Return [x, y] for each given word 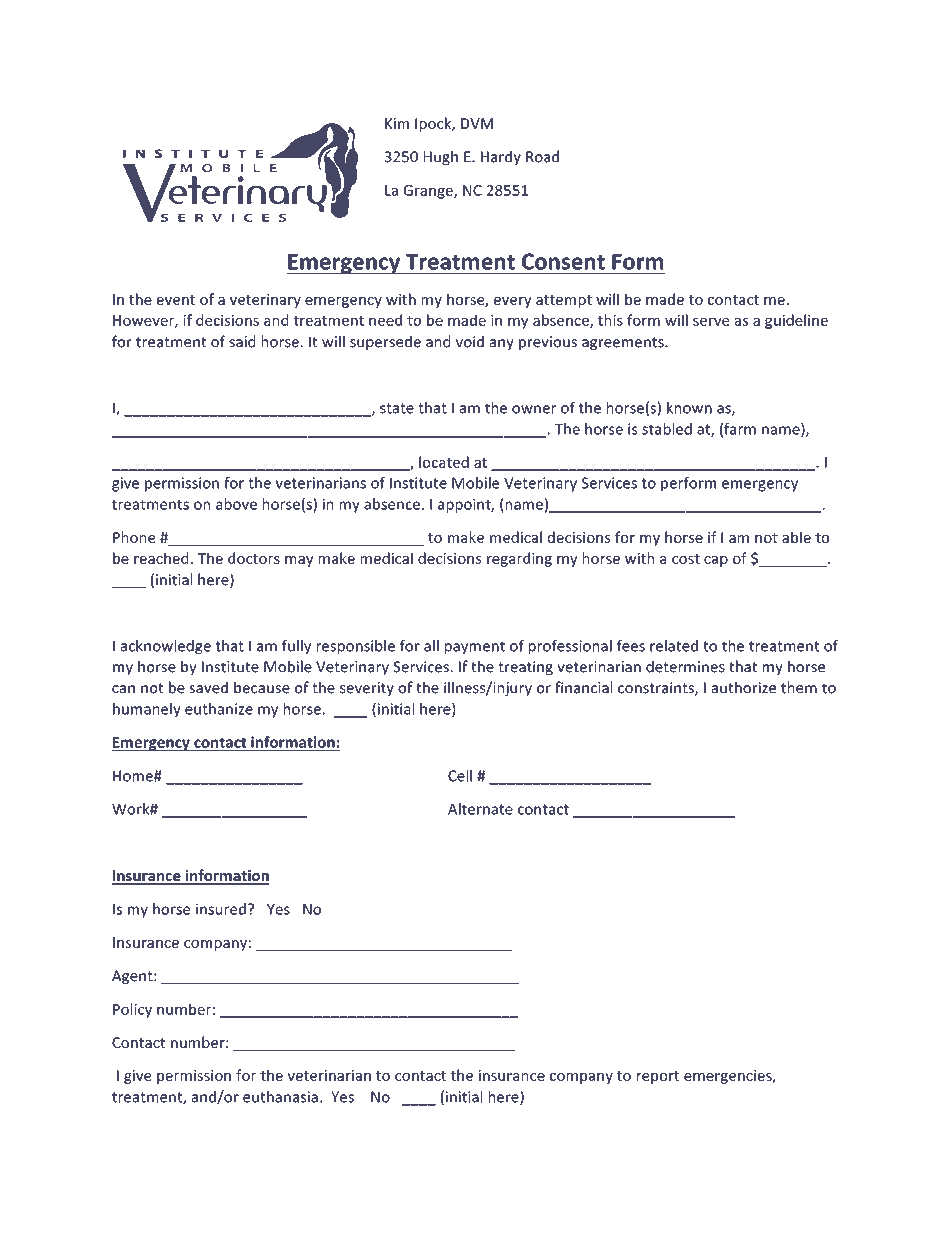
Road [542, 156]
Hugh [441, 157]
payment [475, 647]
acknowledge [166, 647]
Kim [397, 123]
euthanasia [280, 1097]
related [674, 646]
